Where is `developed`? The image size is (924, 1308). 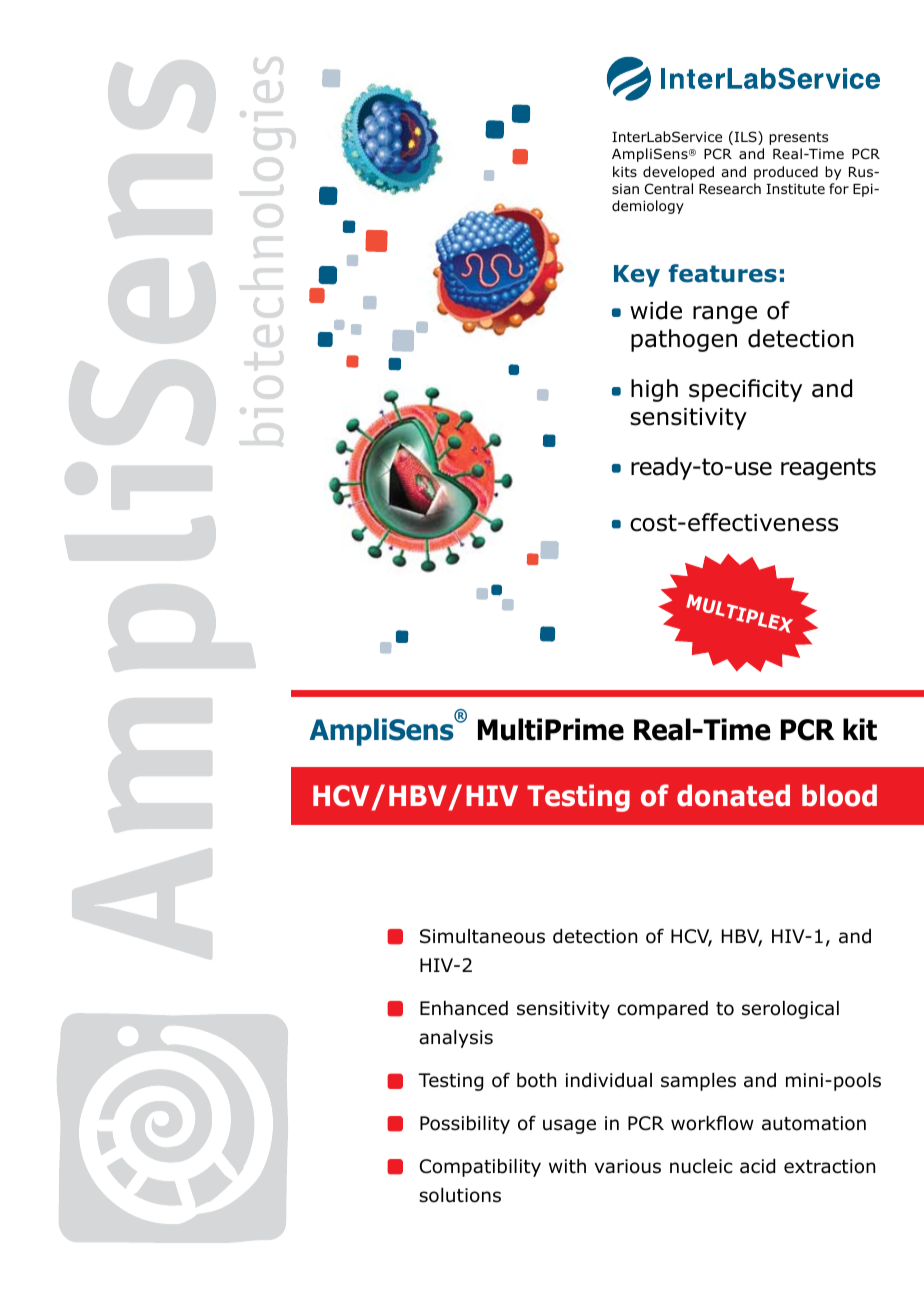 developed is located at coordinates (678, 173).
